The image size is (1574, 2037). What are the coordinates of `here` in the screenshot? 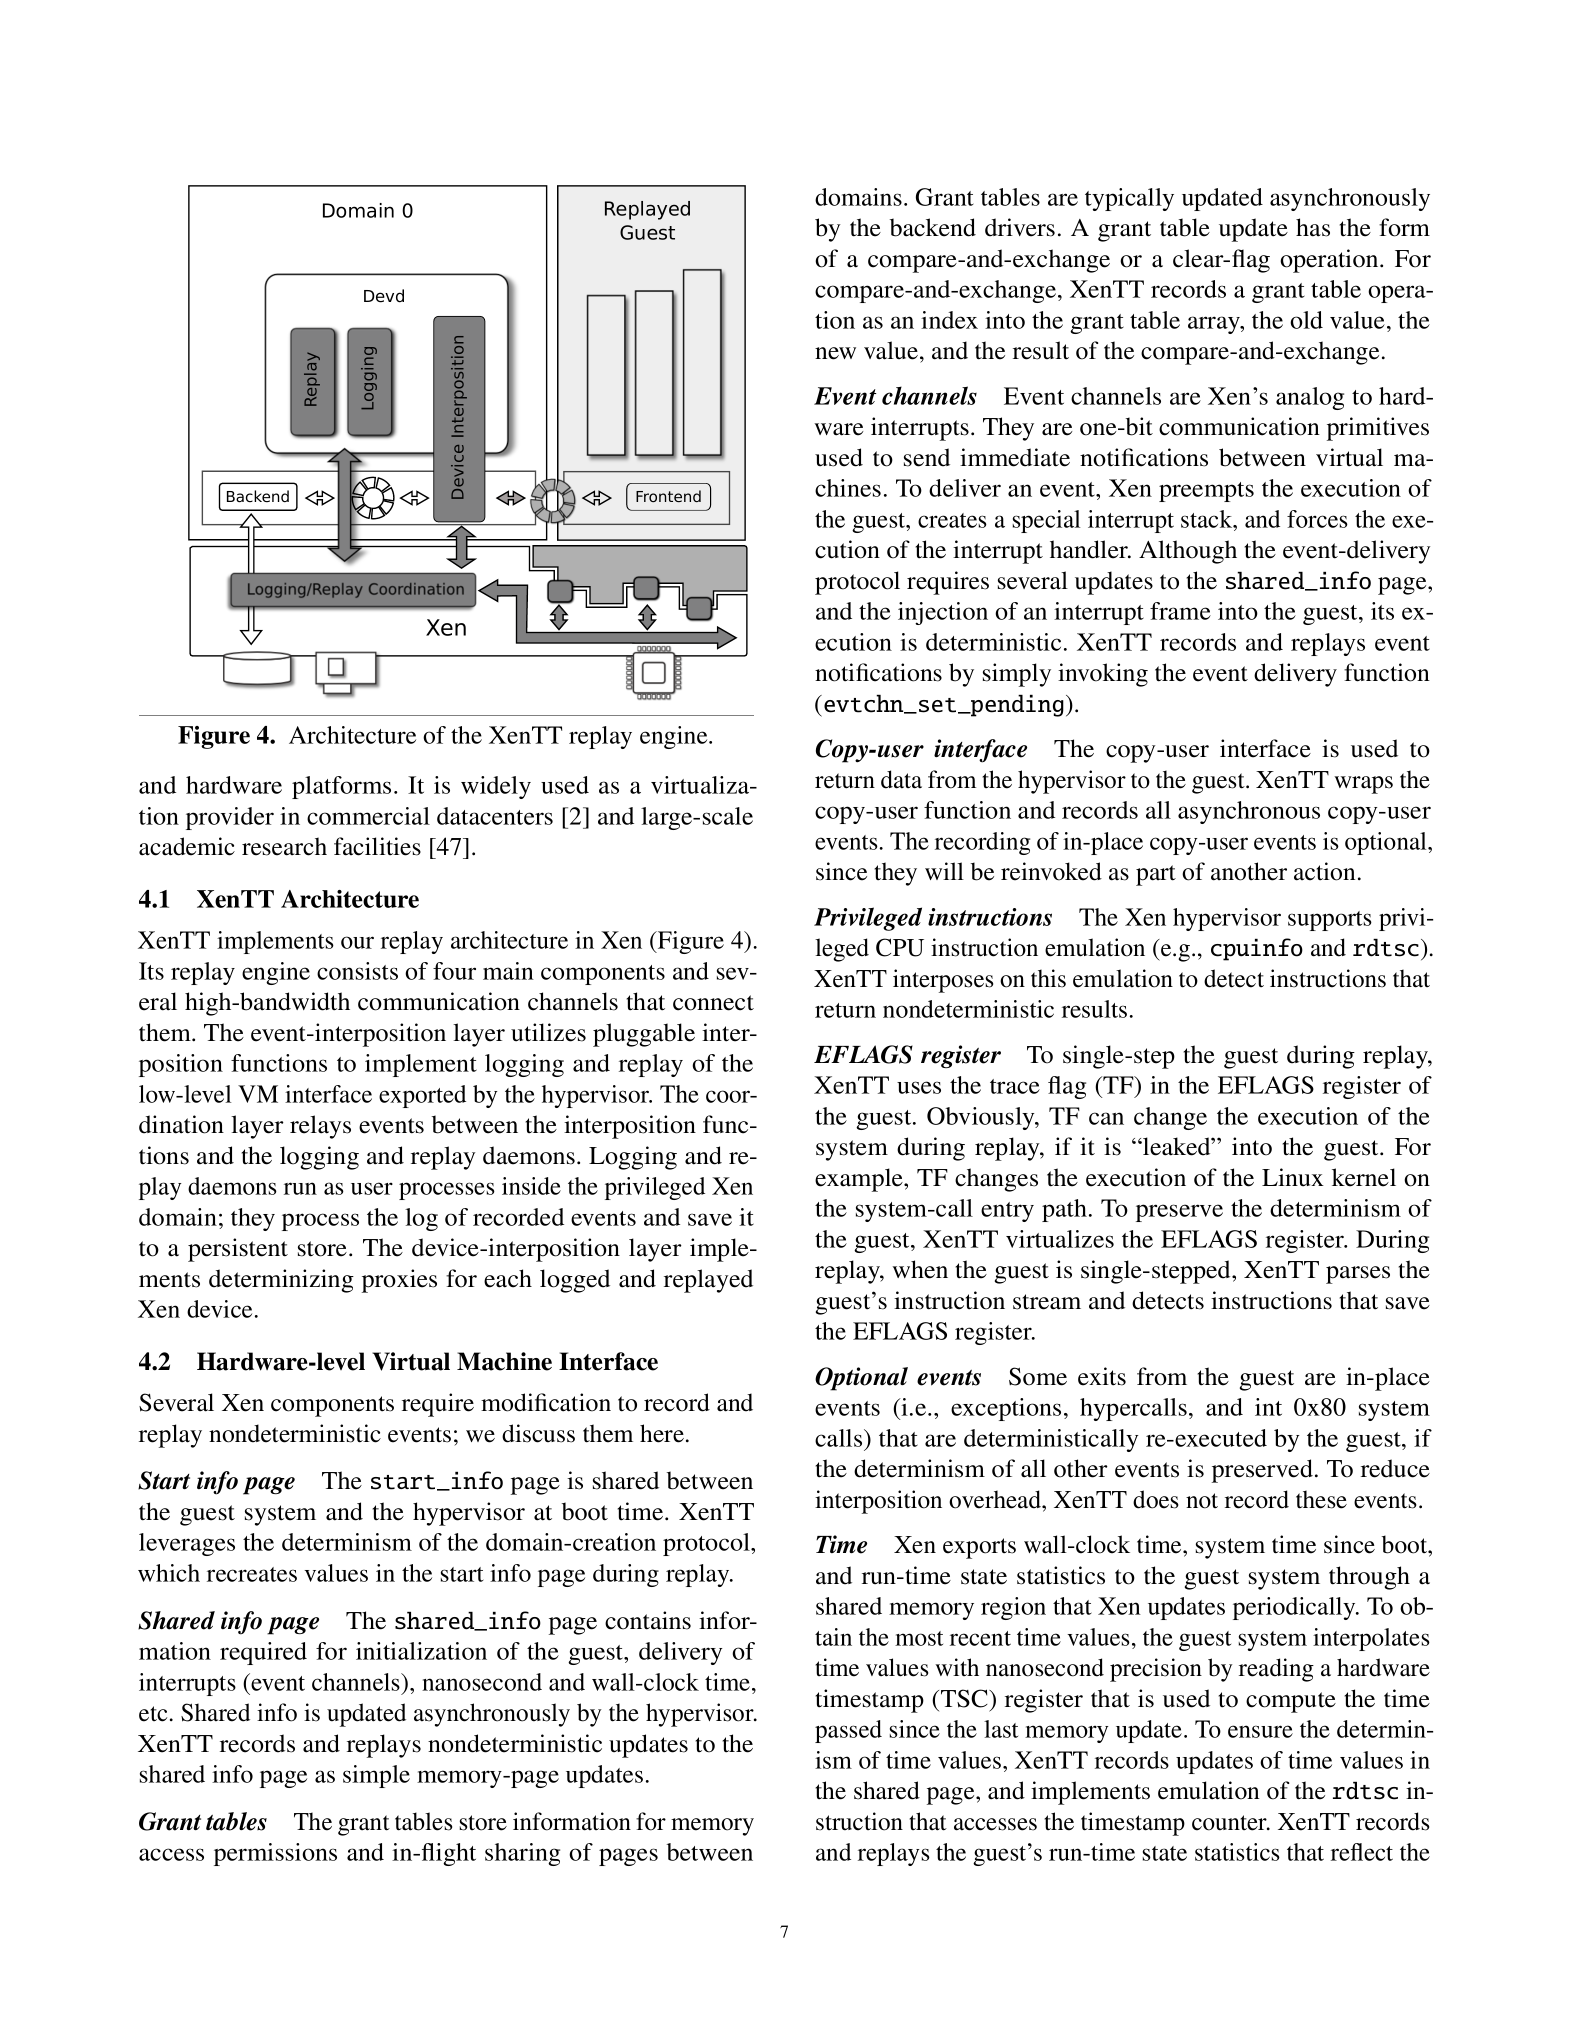 It's located at (662, 1433).
